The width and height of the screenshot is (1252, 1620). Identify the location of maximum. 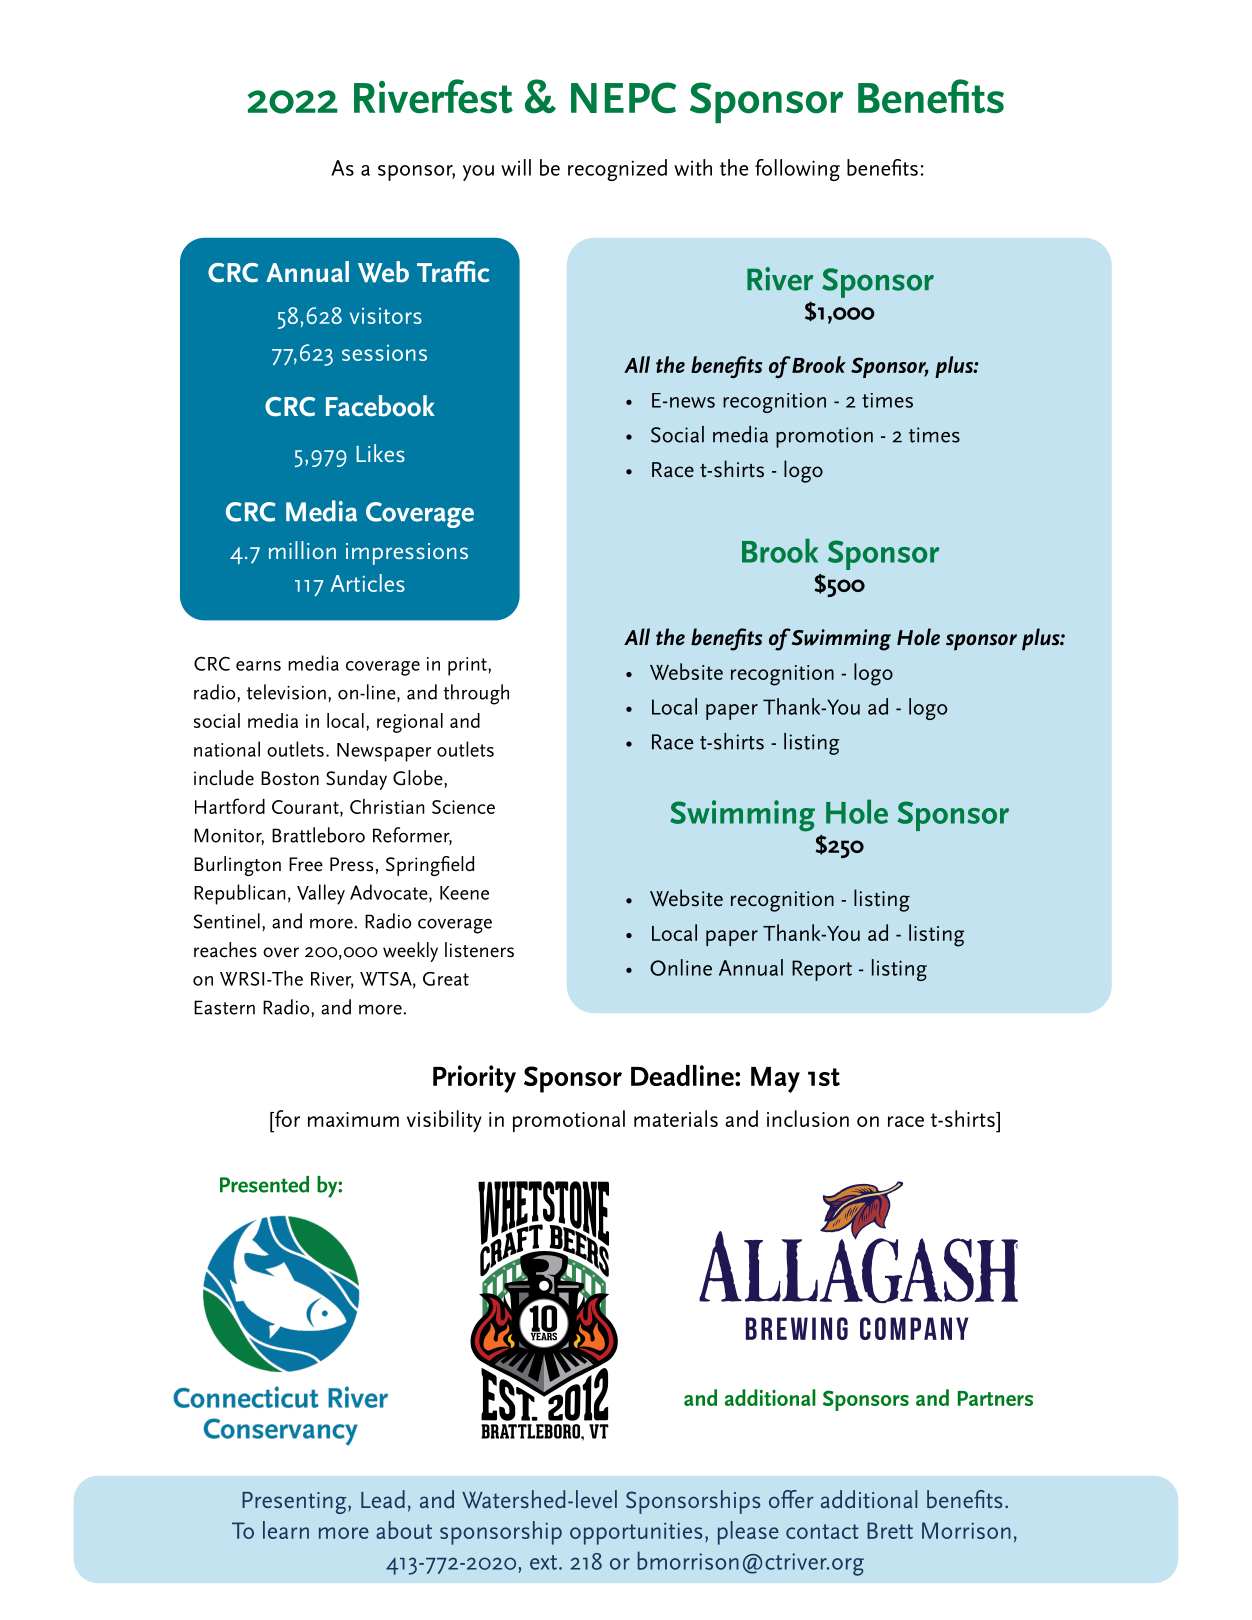
(353, 1119).
